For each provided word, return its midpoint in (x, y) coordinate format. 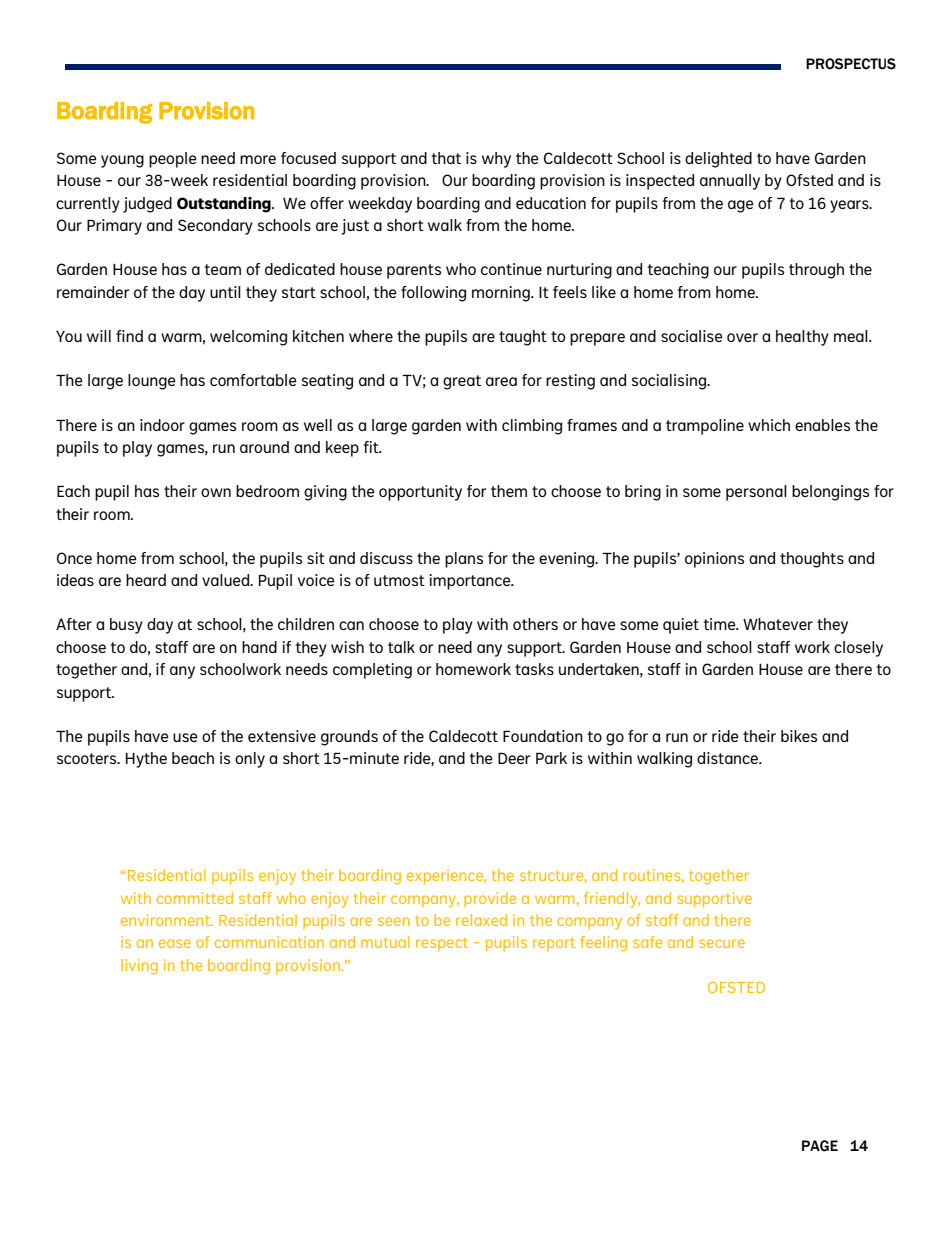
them (509, 491)
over (742, 337)
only (250, 760)
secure (722, 943)
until (225, 292)
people (173, 160)
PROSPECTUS (851, 64)
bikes (799, 736)
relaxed (481, 920)
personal (756, 493)
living (139, 966)
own (216, 492)
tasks (534, 669)
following (433, 294)
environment (167, 920)
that (446, 158)
